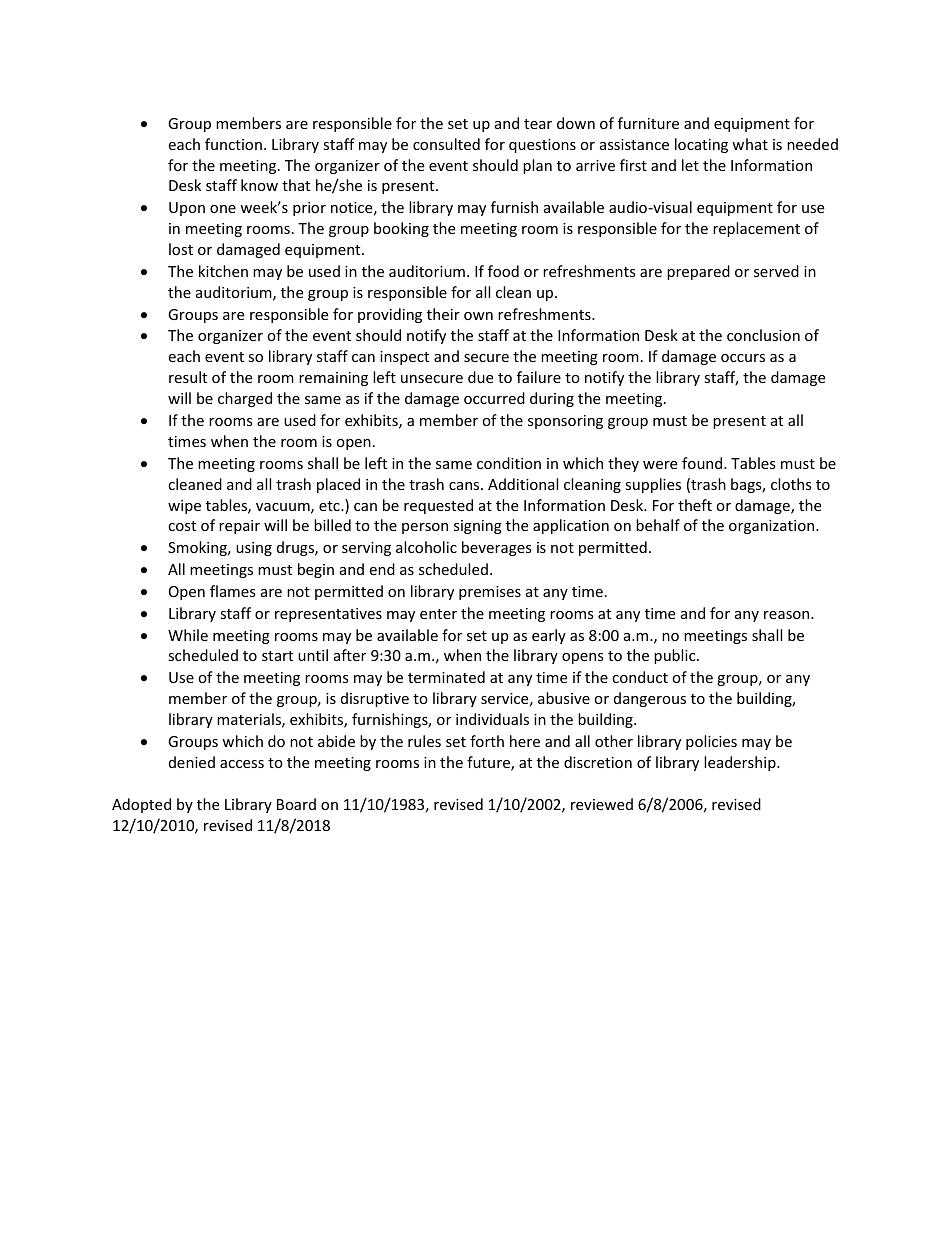 The image size is (952, 1233). I want to click on conclusion, so click(763, 335).
